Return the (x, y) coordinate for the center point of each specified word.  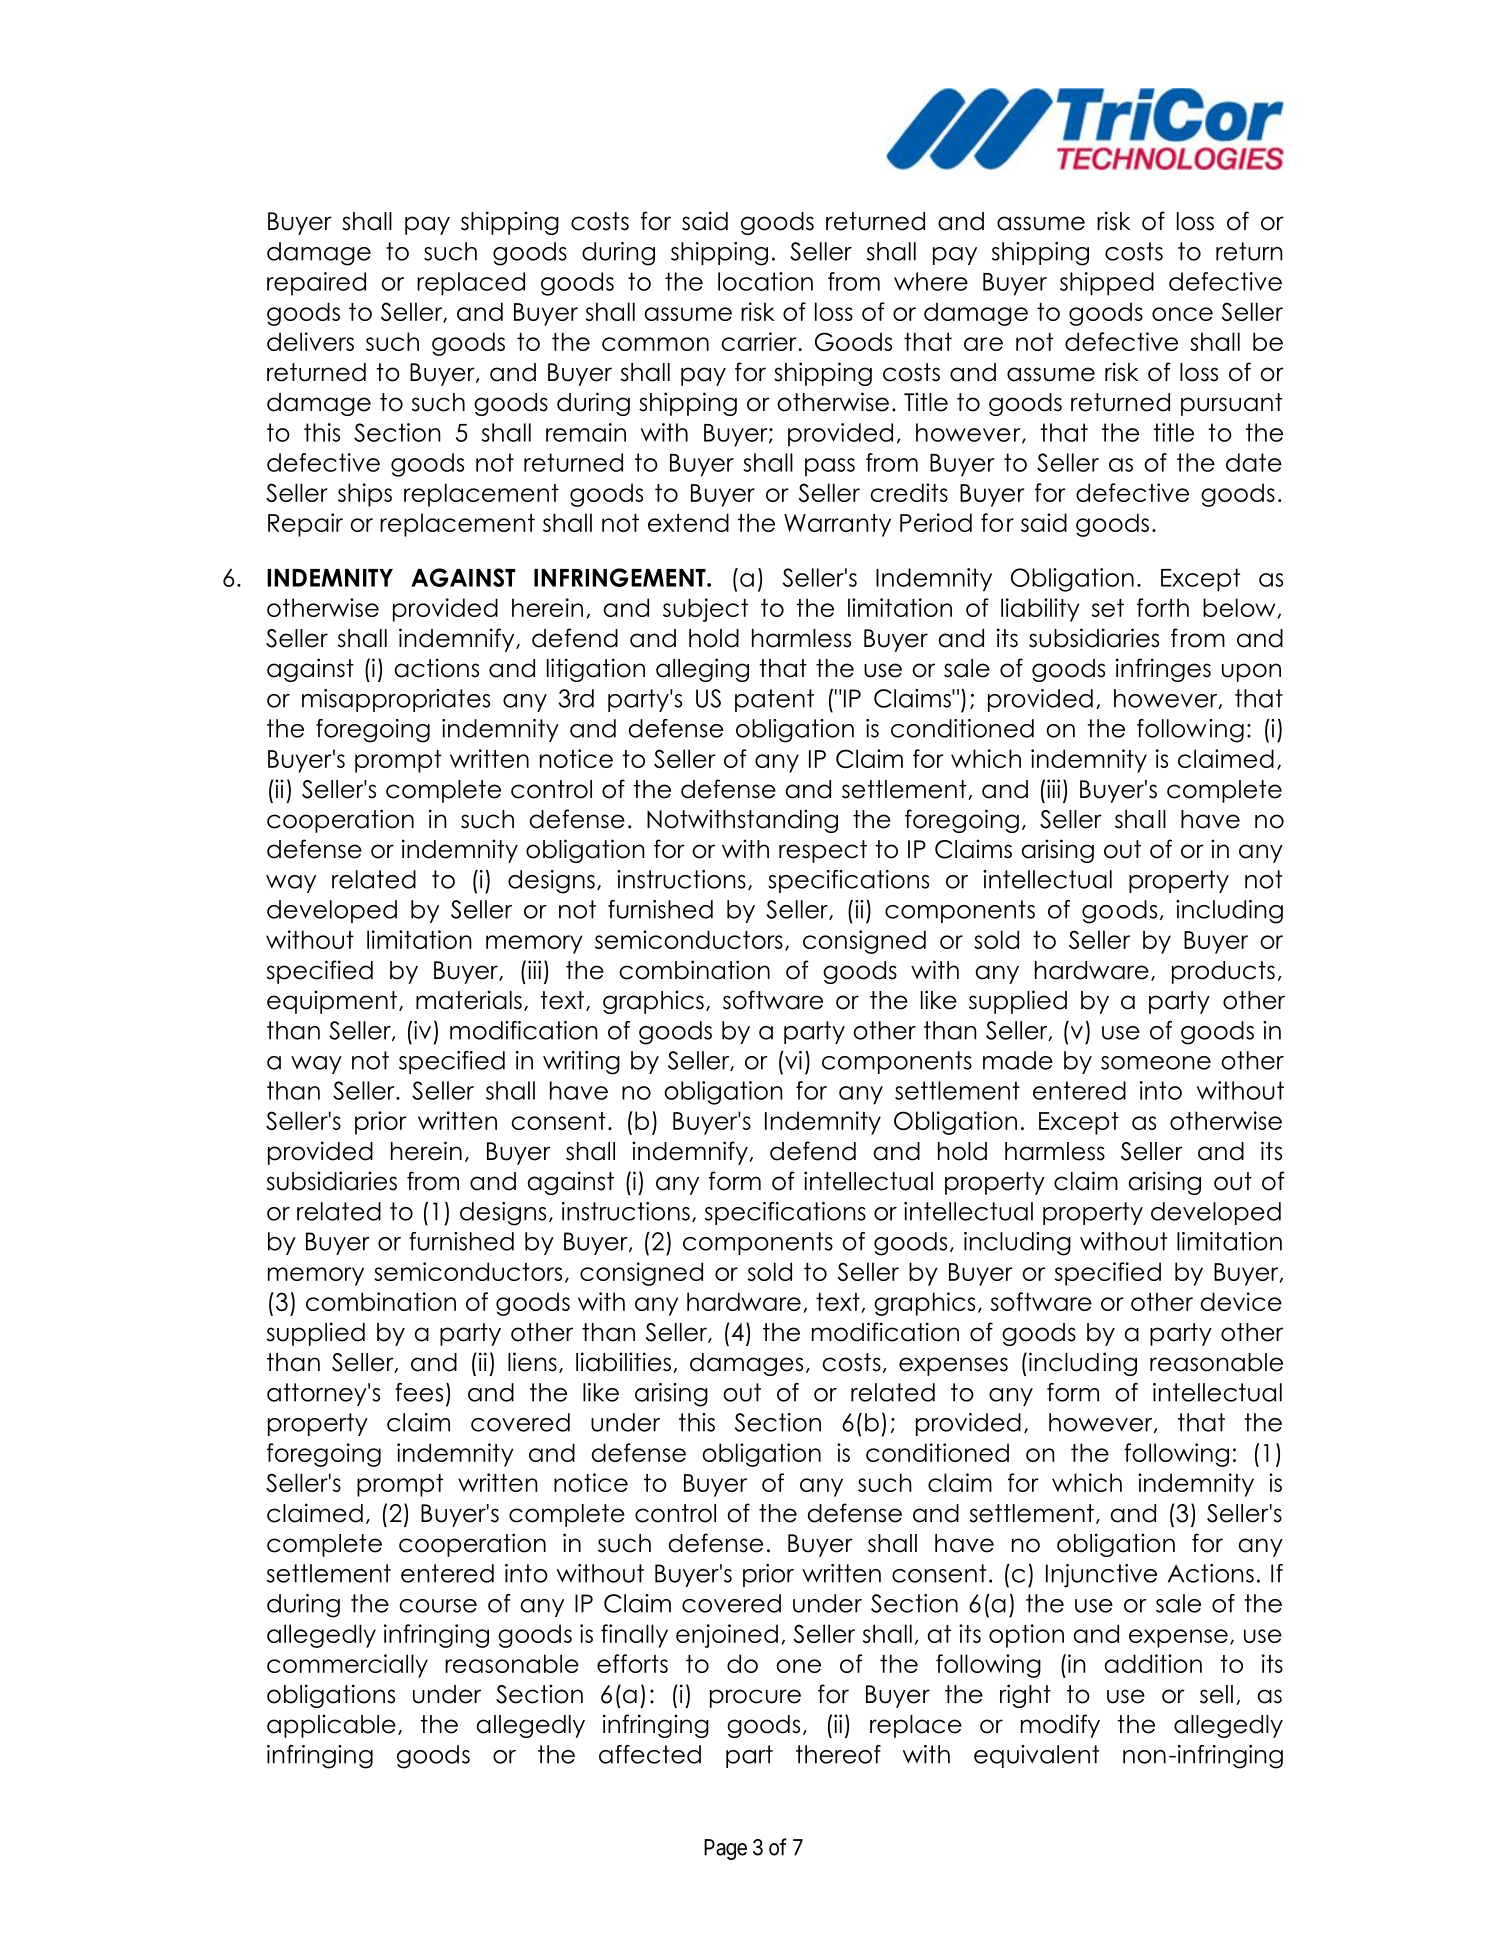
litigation (596, 670)
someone (1156, 1063)
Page (725, 1849)
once (1182, 314)
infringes (1163, 670)
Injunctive (1101, 1576)
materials (469, 1000)
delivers (310, 341)
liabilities (625, 1362)
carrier (760, 341)
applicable (331, 1726)
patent (774, 700)
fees (419, 1392)
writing (581, 1063)
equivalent (1036, 1756)
